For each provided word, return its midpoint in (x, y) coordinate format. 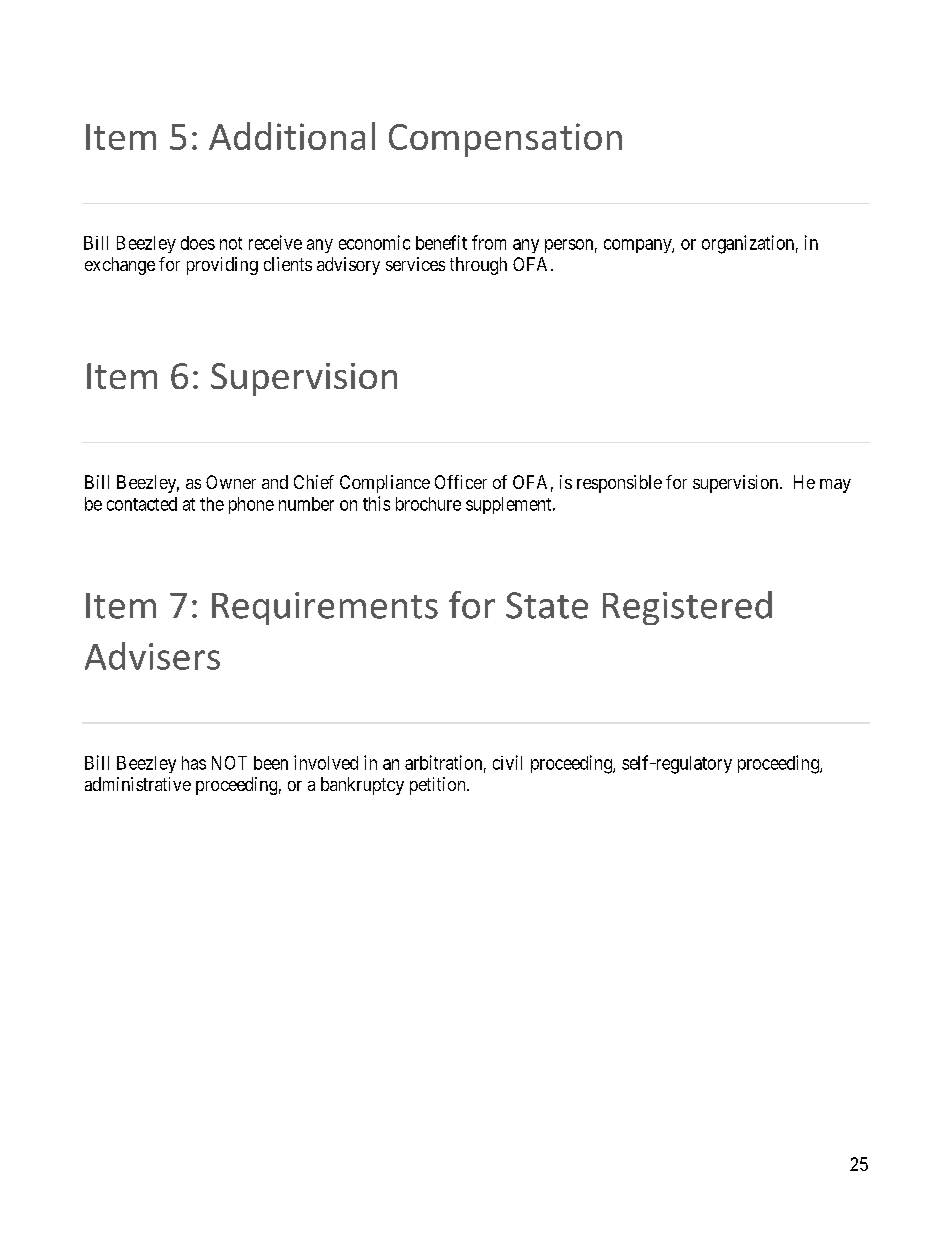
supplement (510, 505)
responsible (619, 484)
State (547, 605)
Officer (461, 482)
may (835, 486)
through (478, 266)
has (194, 763)
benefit (441, 242)
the (212, 504)
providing (222, 266)
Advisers (152, 656)
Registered (687, 608)
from (489, 242)
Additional (292, 136)
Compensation (505, 140)
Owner (231, 482)
